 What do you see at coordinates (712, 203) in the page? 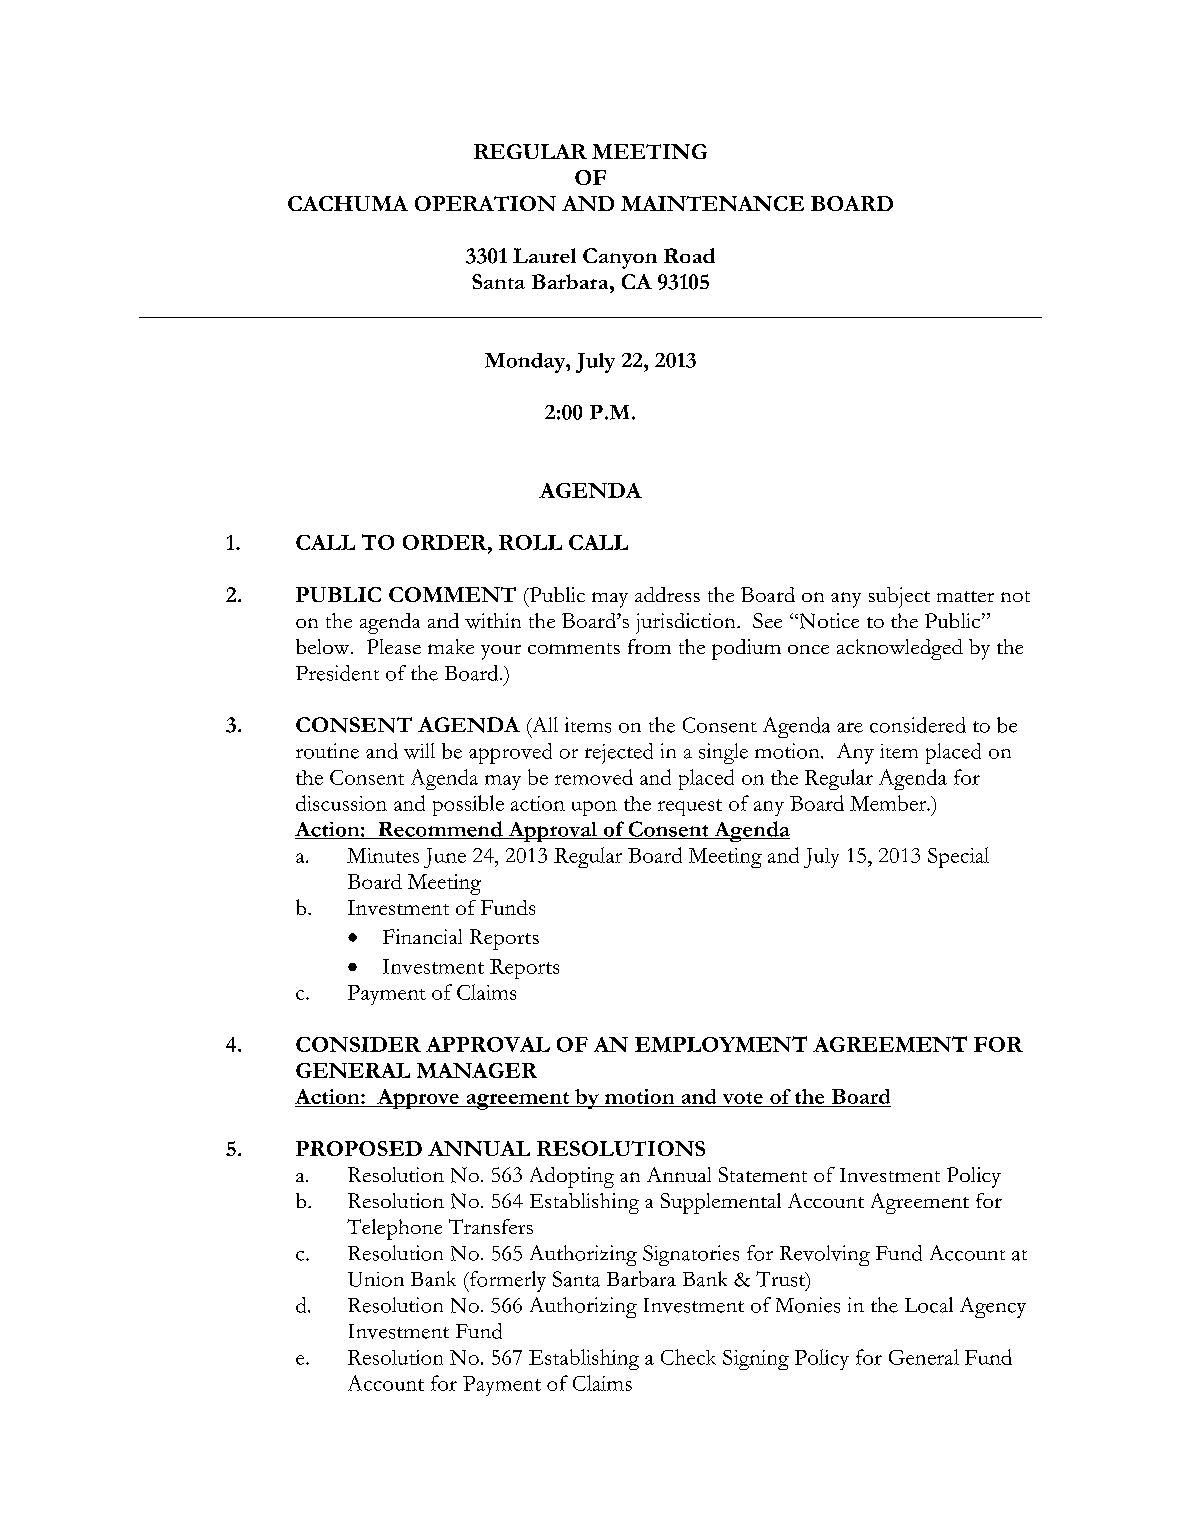
I see `MAINTENANCE` at bounding box center [712, 203].
